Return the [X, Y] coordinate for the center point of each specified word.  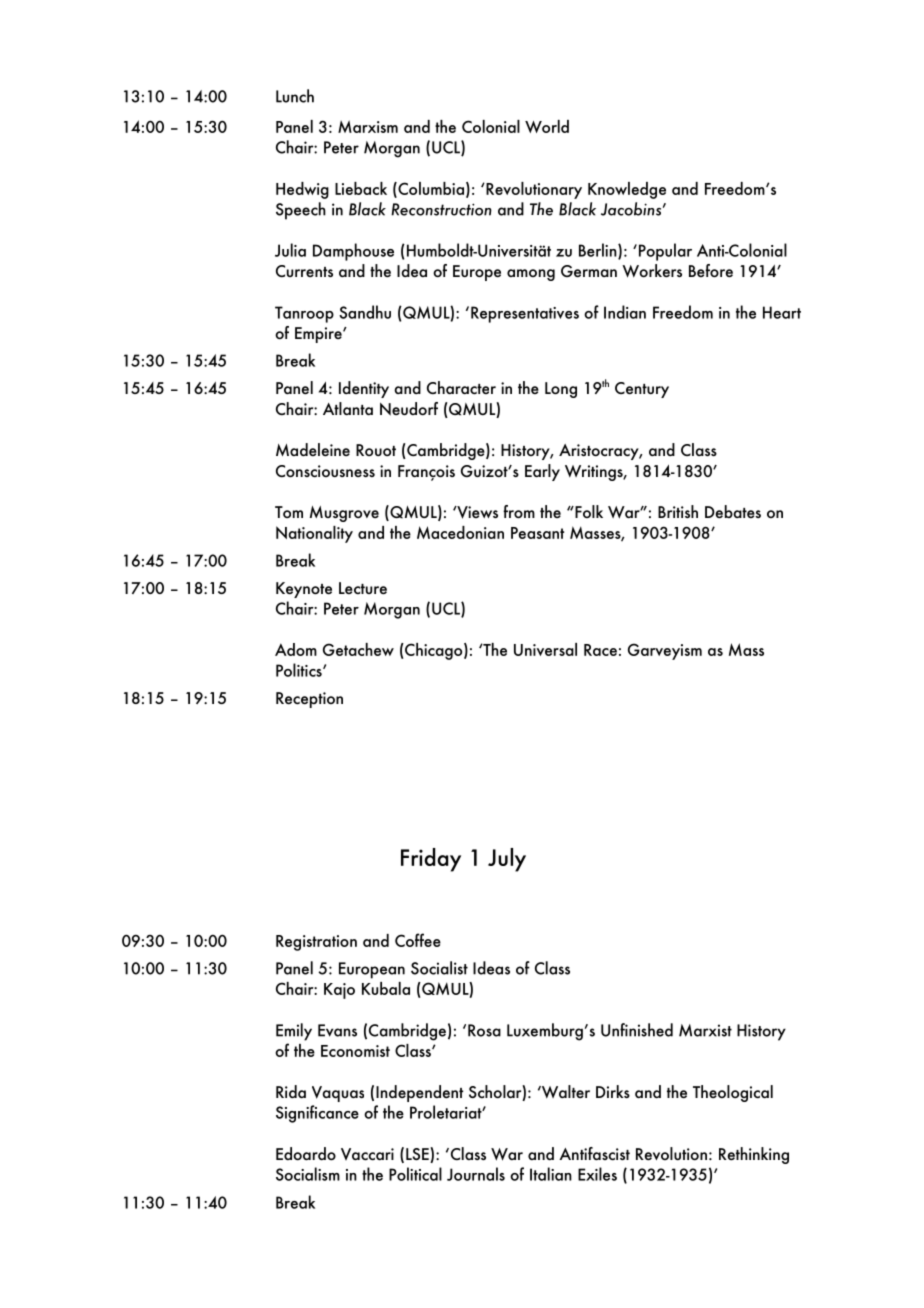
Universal [545, 649]
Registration [316, 943]
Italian [551, 1174]
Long [561, 390]
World [547, 126]
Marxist [705, 1030]
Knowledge [627, 190]
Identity [364, 389]
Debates [733, 512]
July [507, 860]
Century [642, 390]
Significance [317, 1114]
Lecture [363, 588]
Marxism [368, 126]
